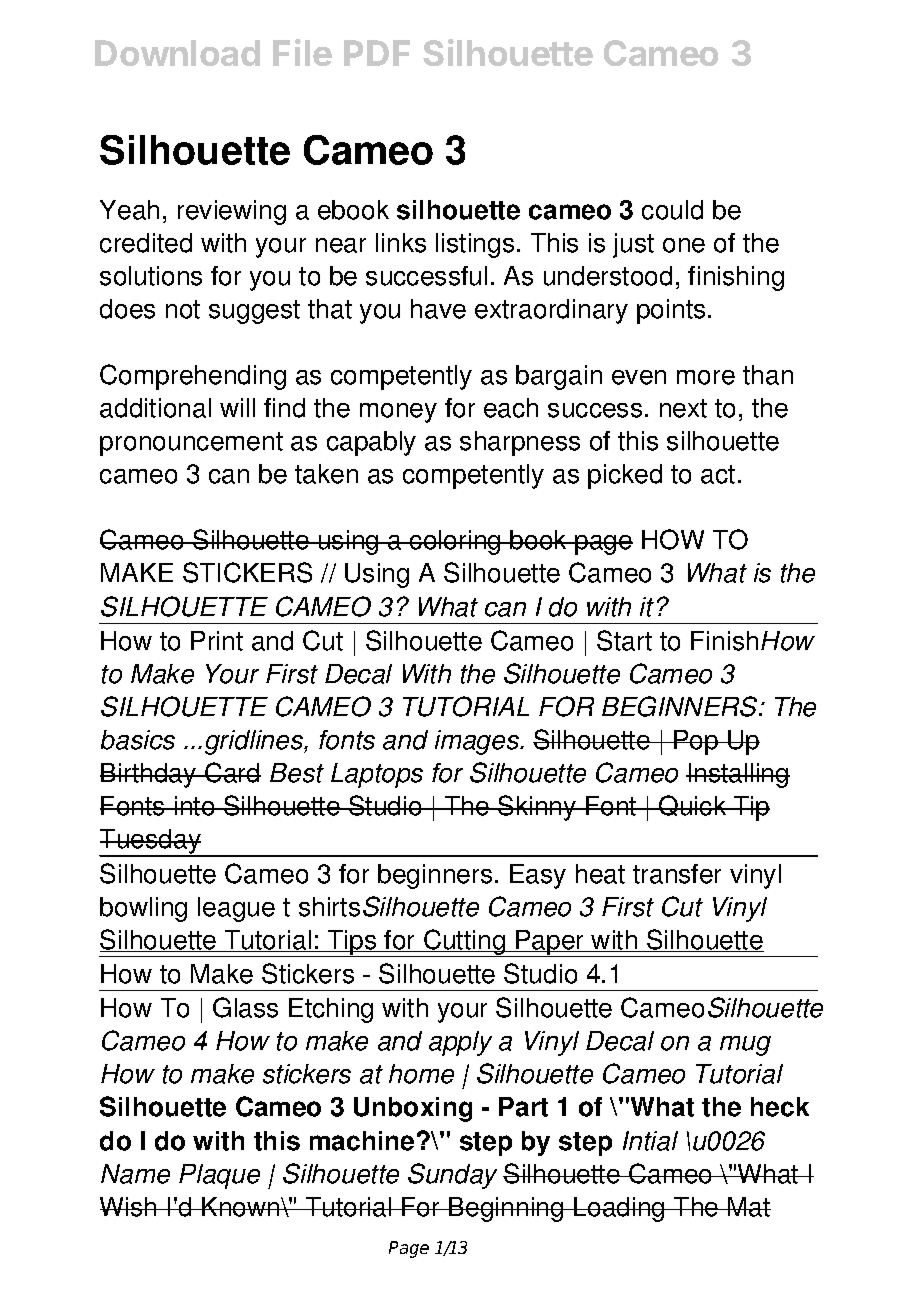 This screenshot has width=924, height=1311. What do you see at coordinates (217, 641) in the screenshot?
I see `Print` at bounding box center [217, 641].
